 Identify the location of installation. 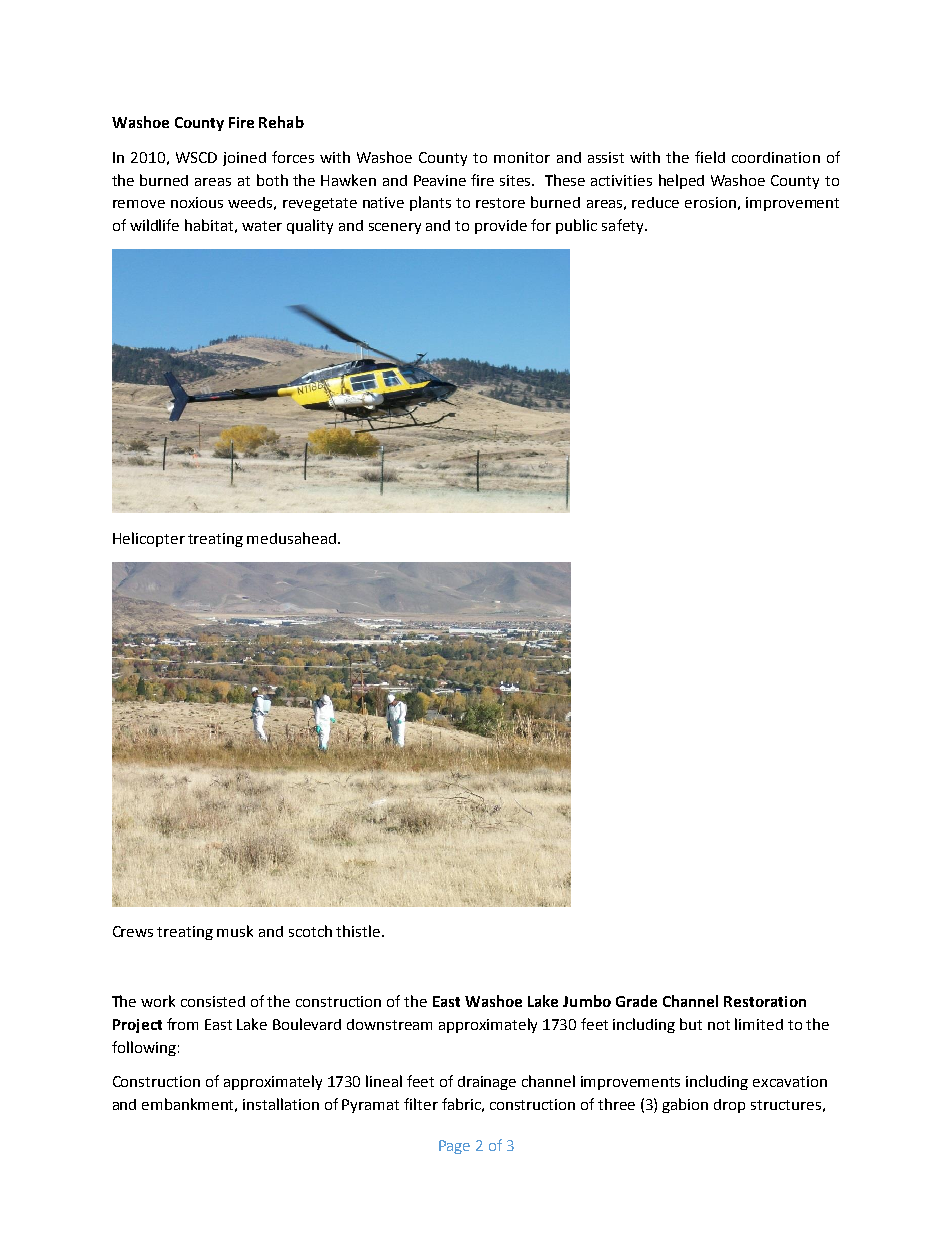
(281, 1104).
